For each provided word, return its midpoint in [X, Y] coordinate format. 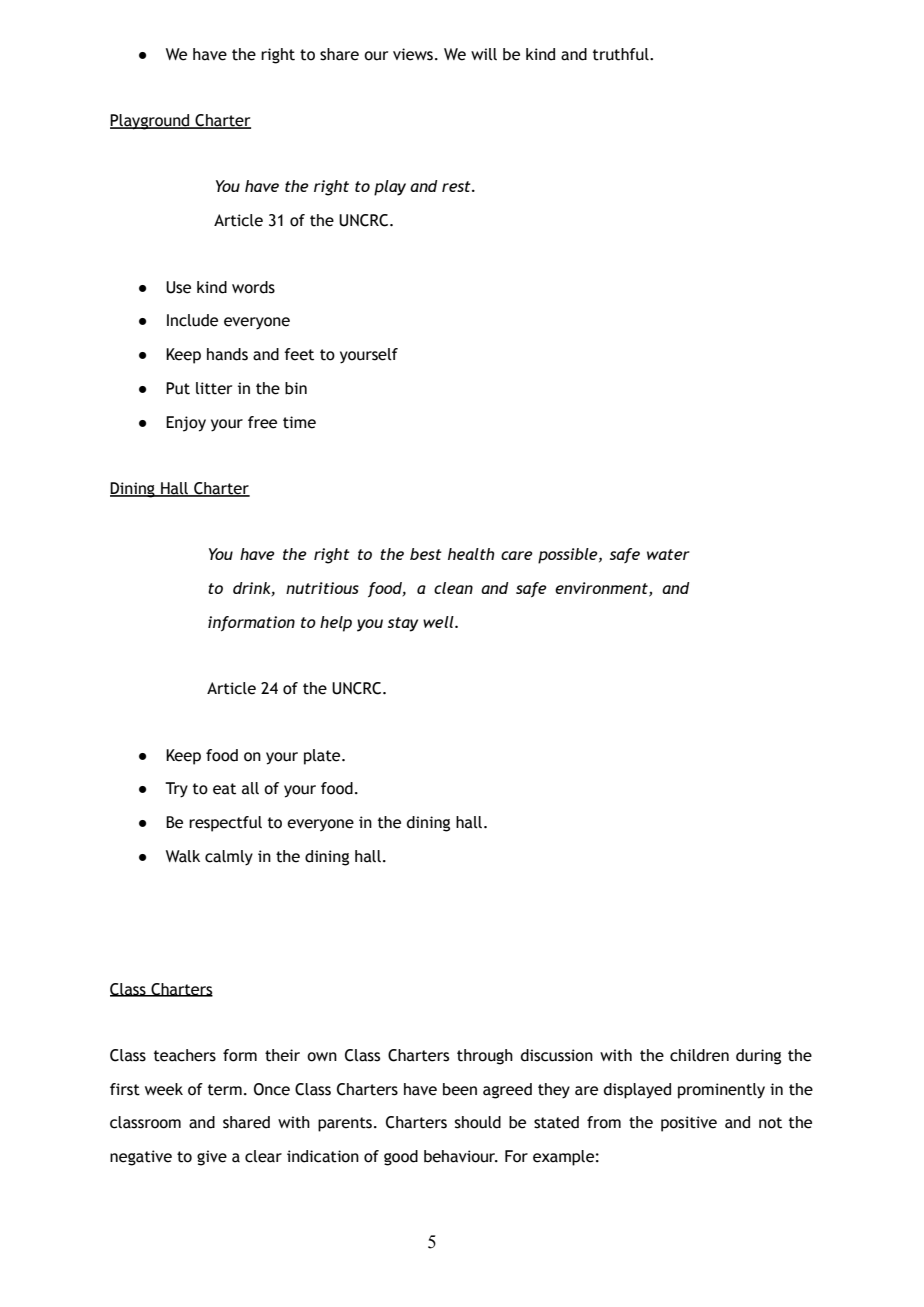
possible [569, 556]
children [699, 1055]
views [413, 54]
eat [224, 789]
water [668, 554]
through [485, 1057]
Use [178, 287]
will [484, 54]
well [439, 622]
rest [457, 186]
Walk [183, 856]
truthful [622, 54]
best [426, 554]
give [212, 1158]
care [517, 555]
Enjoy [186, 424]
